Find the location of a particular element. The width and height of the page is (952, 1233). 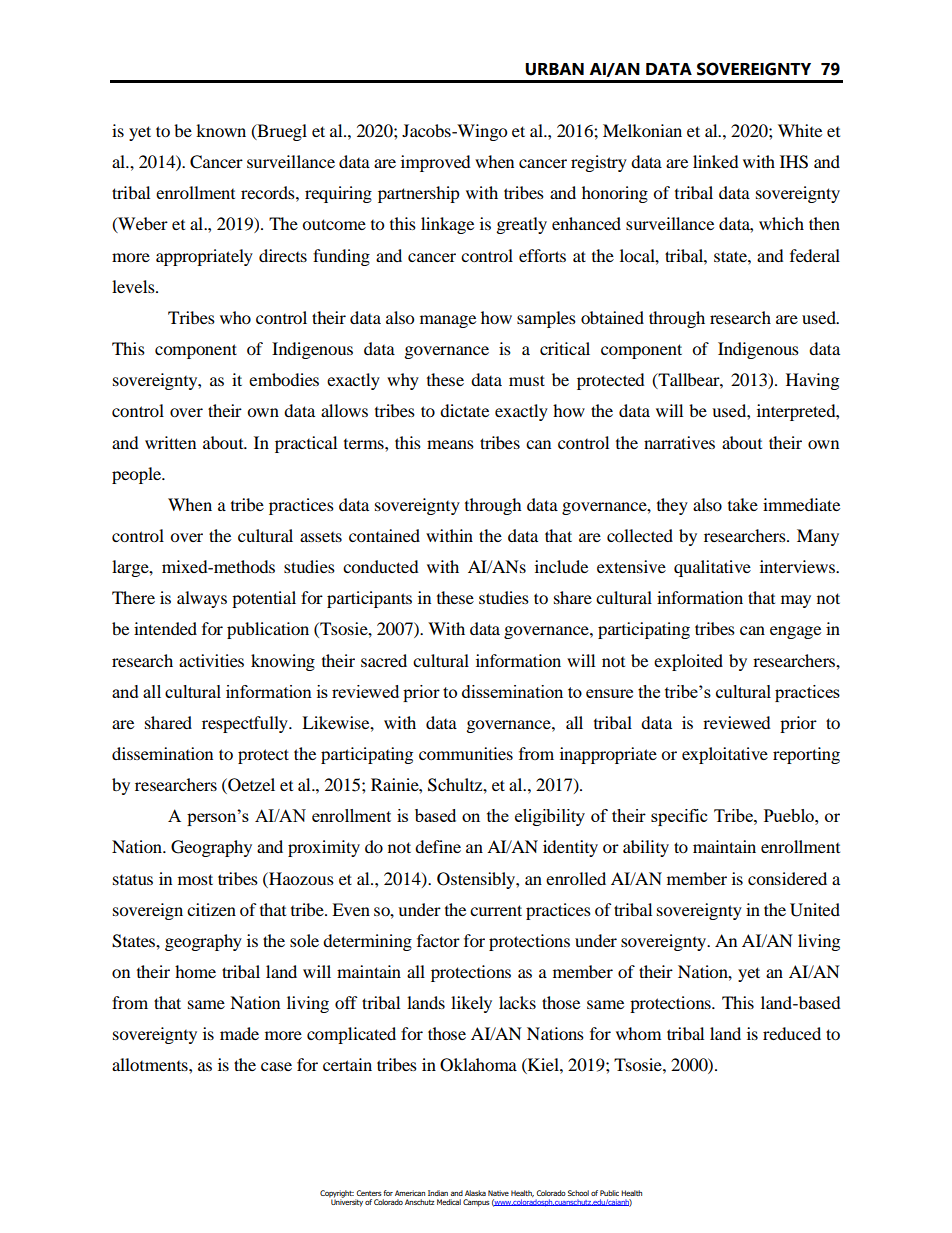

Campus is located at coordinates (476, 1203).
